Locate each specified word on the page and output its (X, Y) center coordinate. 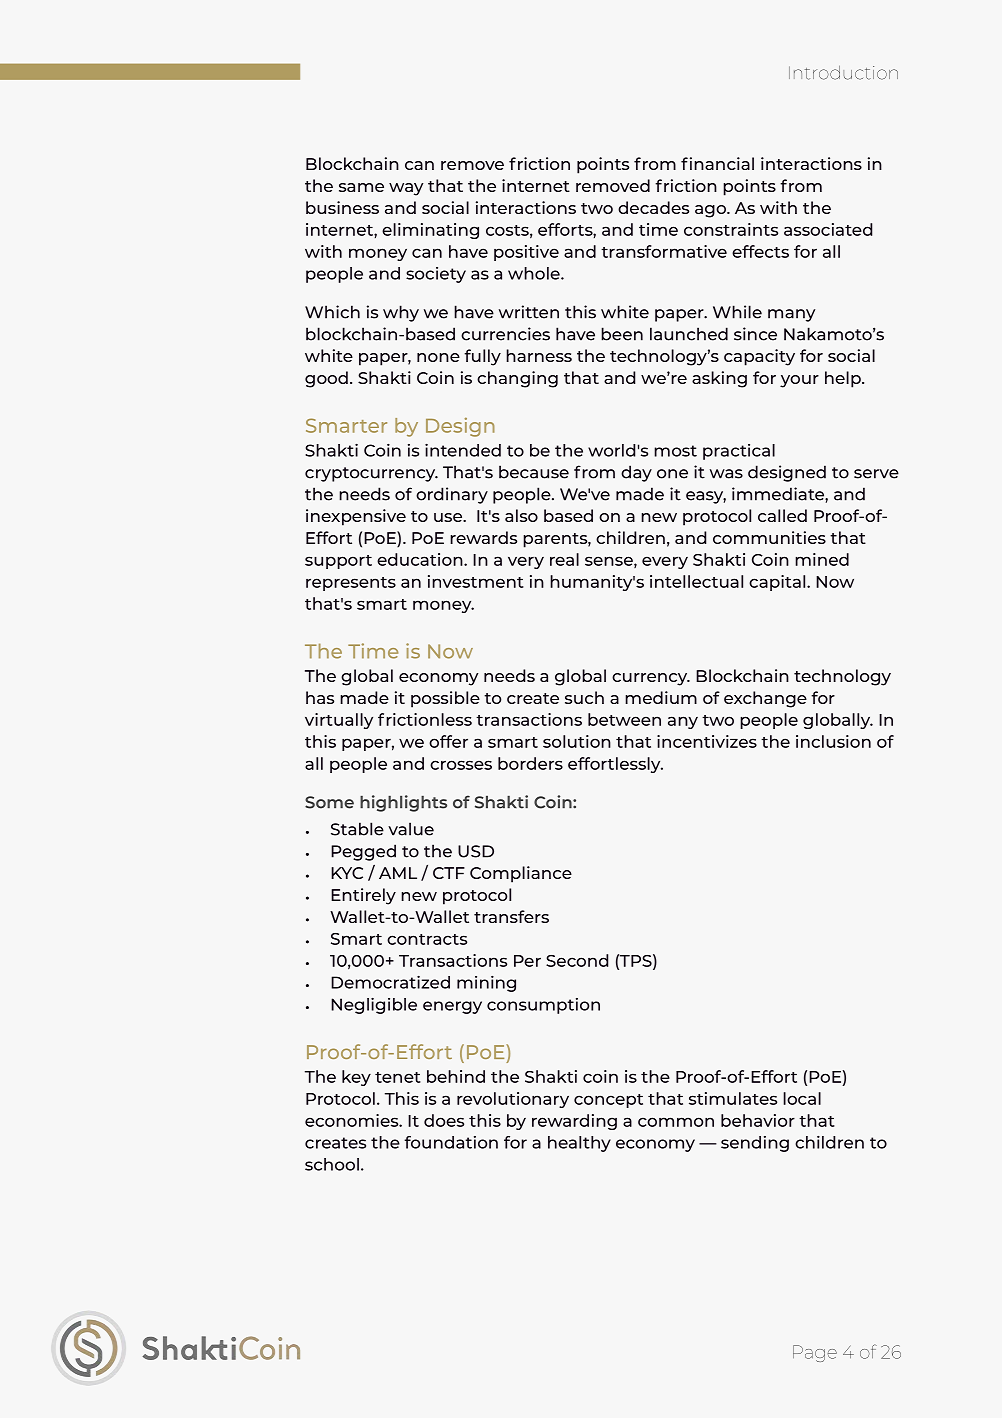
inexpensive (356, 517)
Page (815, 1353)
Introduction (843, 73)
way (406, 189)
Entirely (363, 896)
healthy (579, 1144)
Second (577, 960)
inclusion (833, 741)
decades (653, 207)
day (636, 473)
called (782, 515)
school (332, 1164)
